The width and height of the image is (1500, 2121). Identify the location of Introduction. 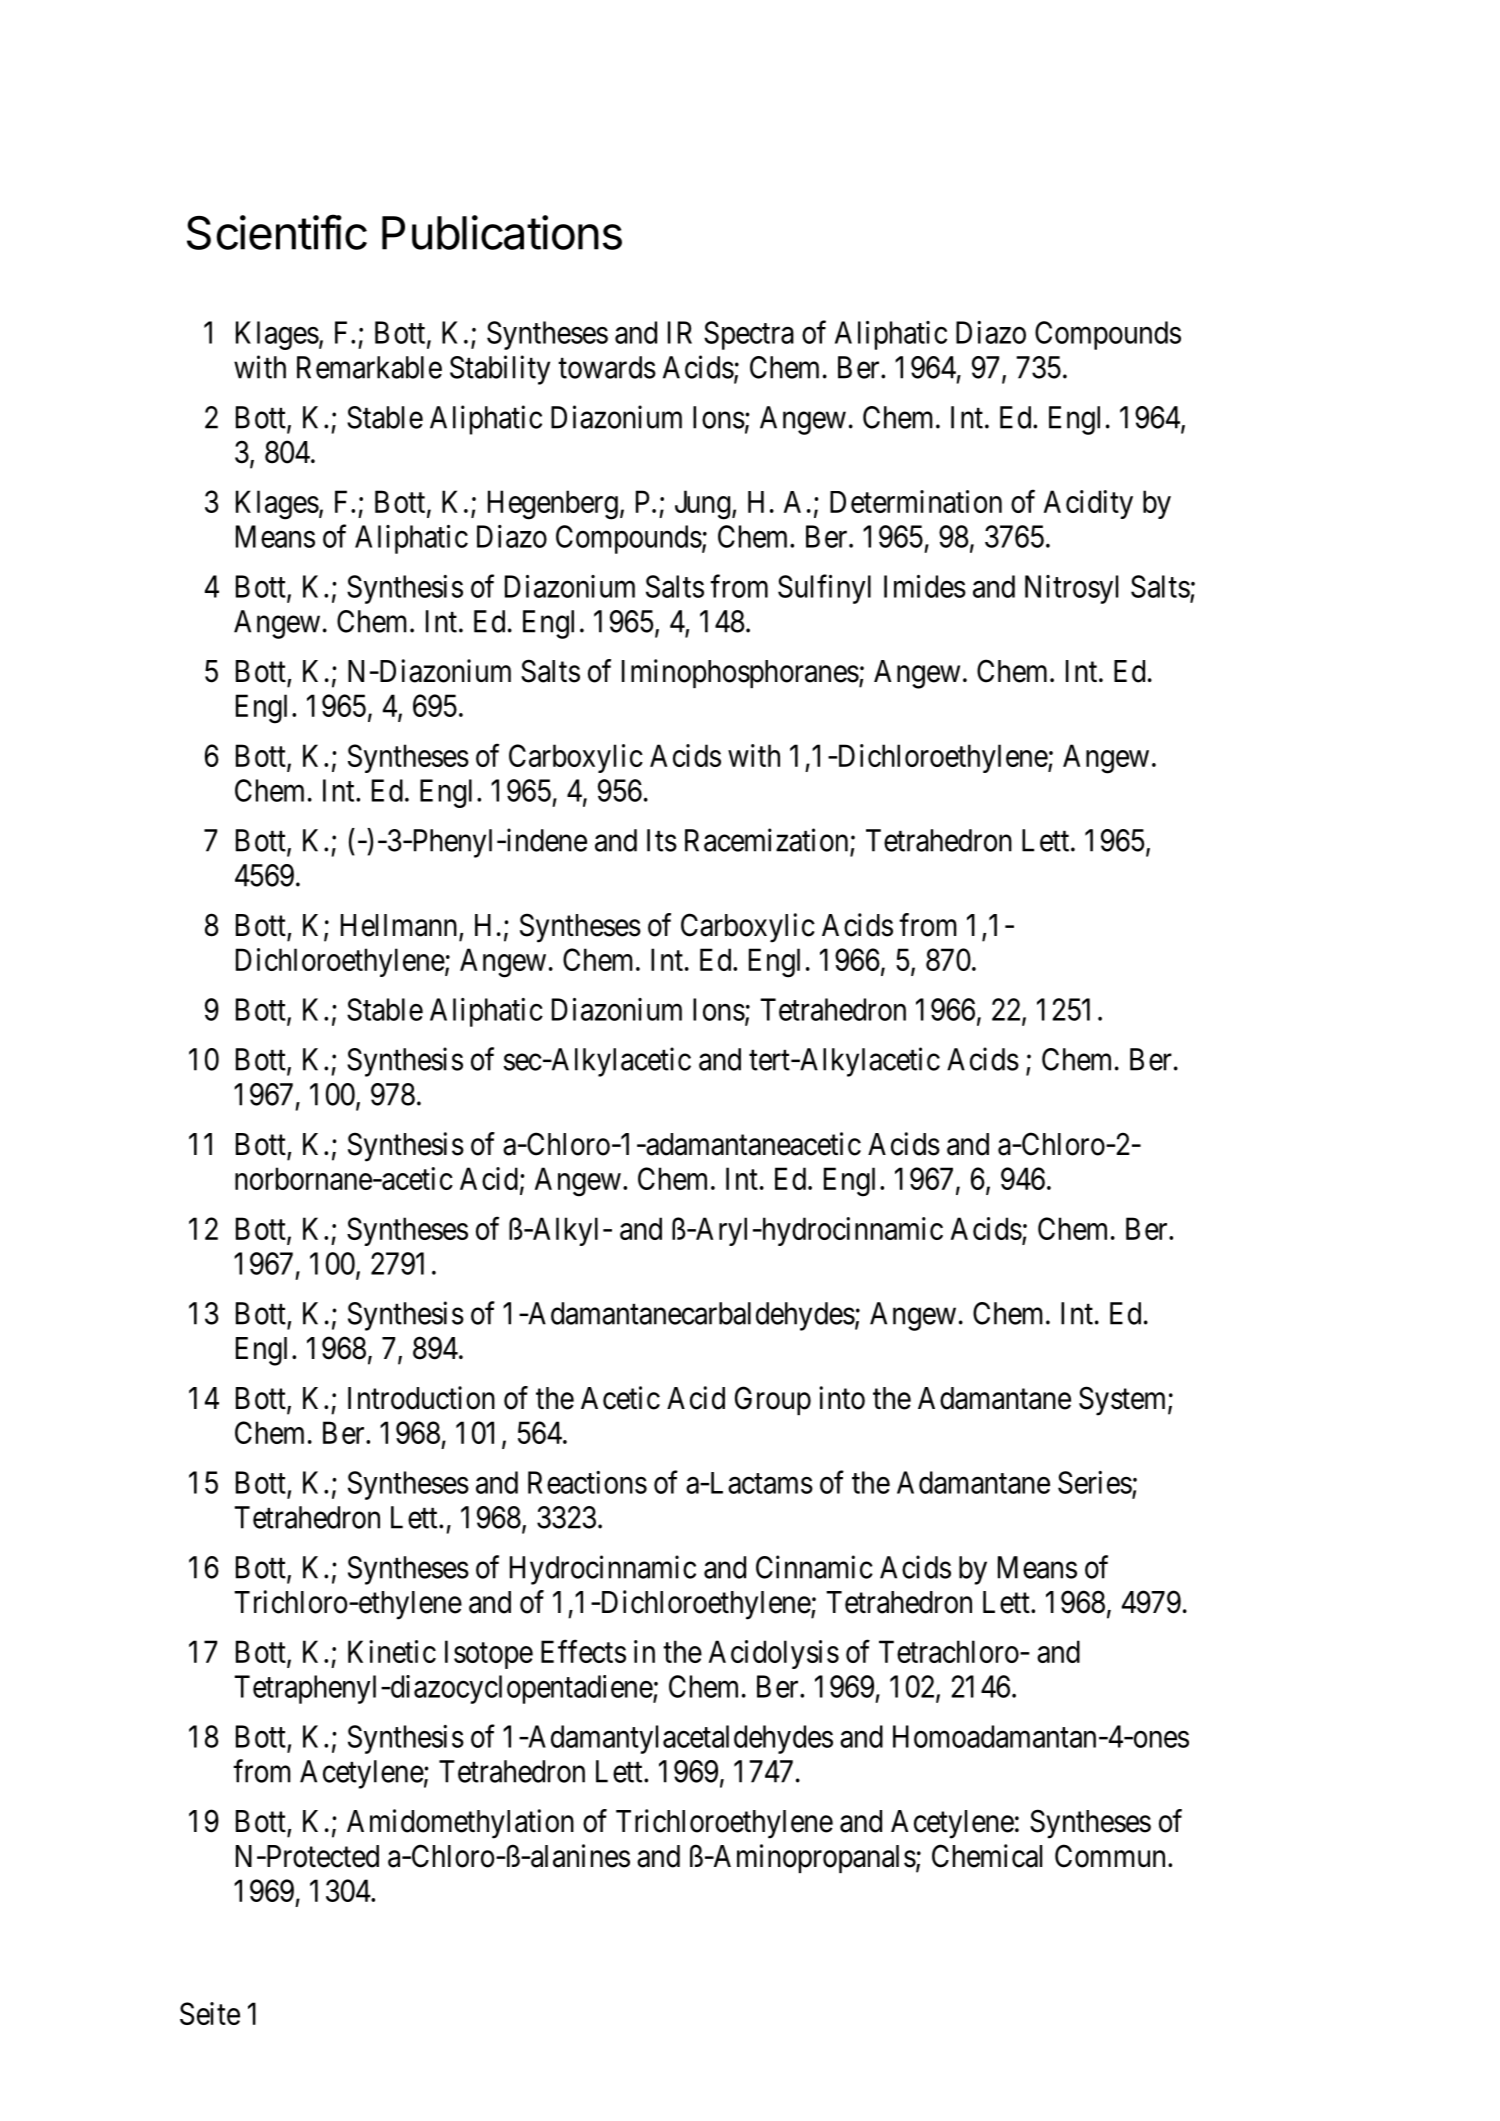
(421, 1398).
